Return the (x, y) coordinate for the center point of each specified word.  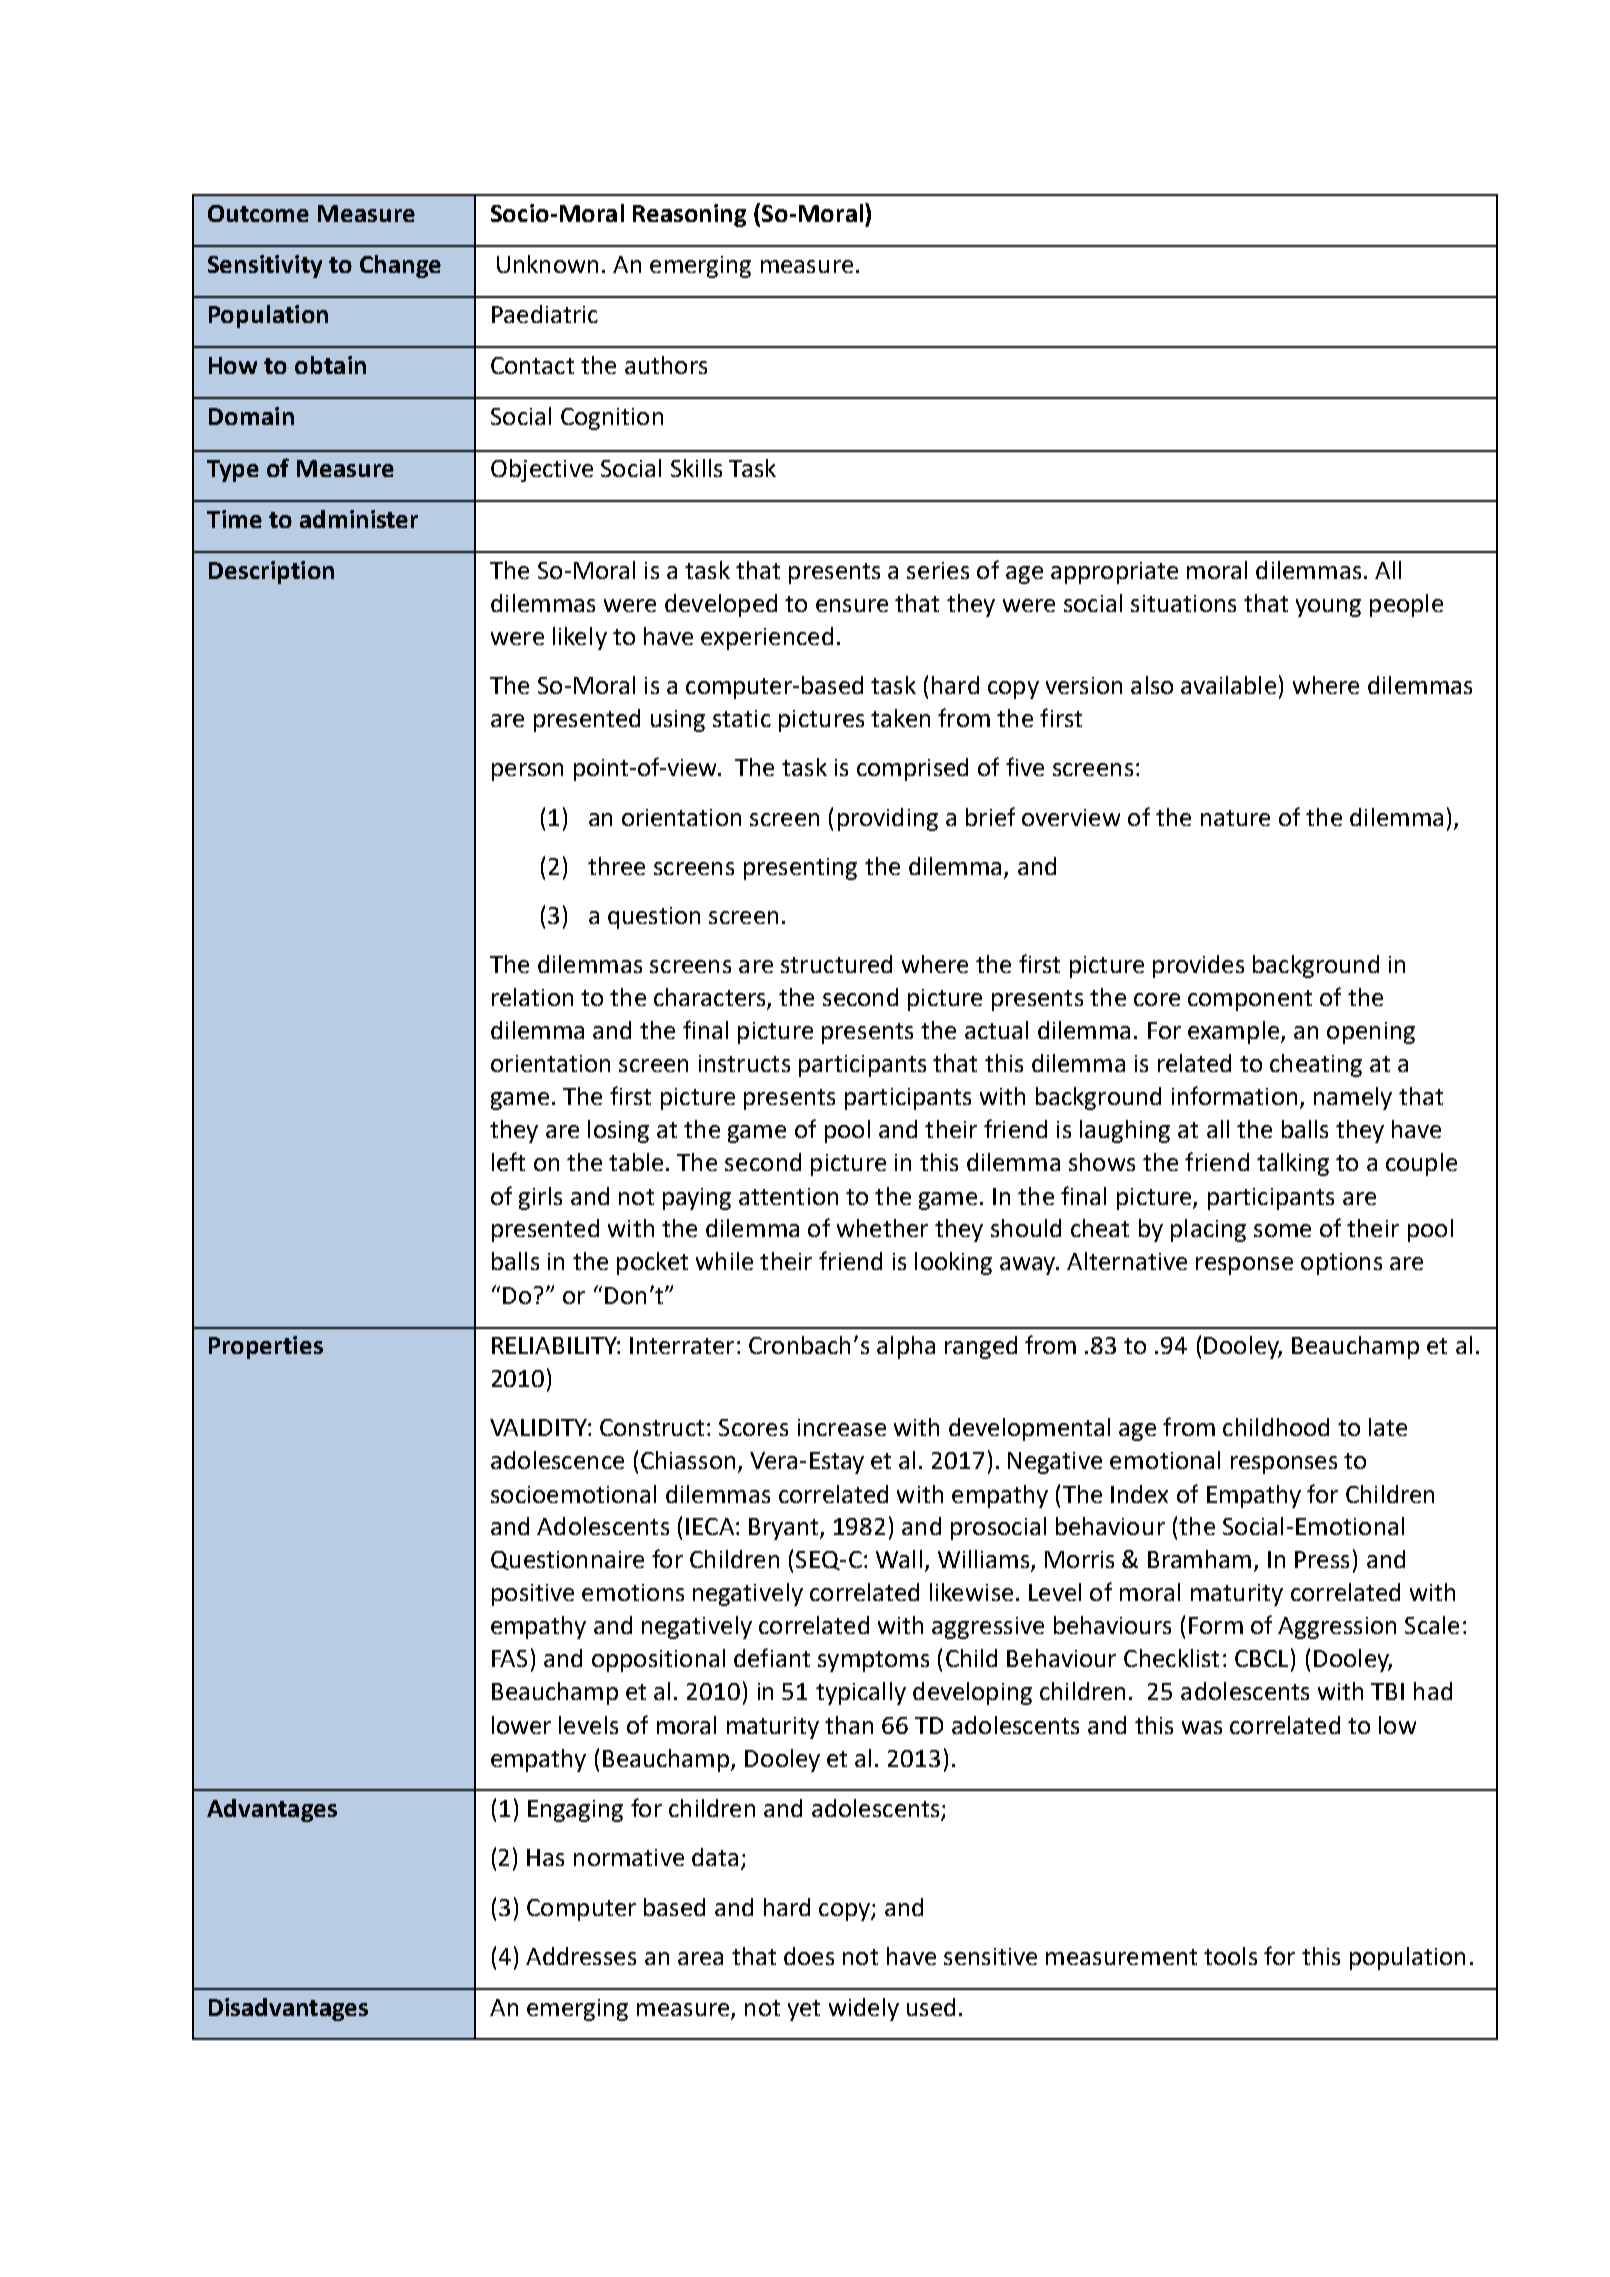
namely (1353, 1098)
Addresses (581, 1956)
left (508, 1161)
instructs (744, 1063)
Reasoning (689, 215)
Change (400, 266)
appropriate (1114, 573)
